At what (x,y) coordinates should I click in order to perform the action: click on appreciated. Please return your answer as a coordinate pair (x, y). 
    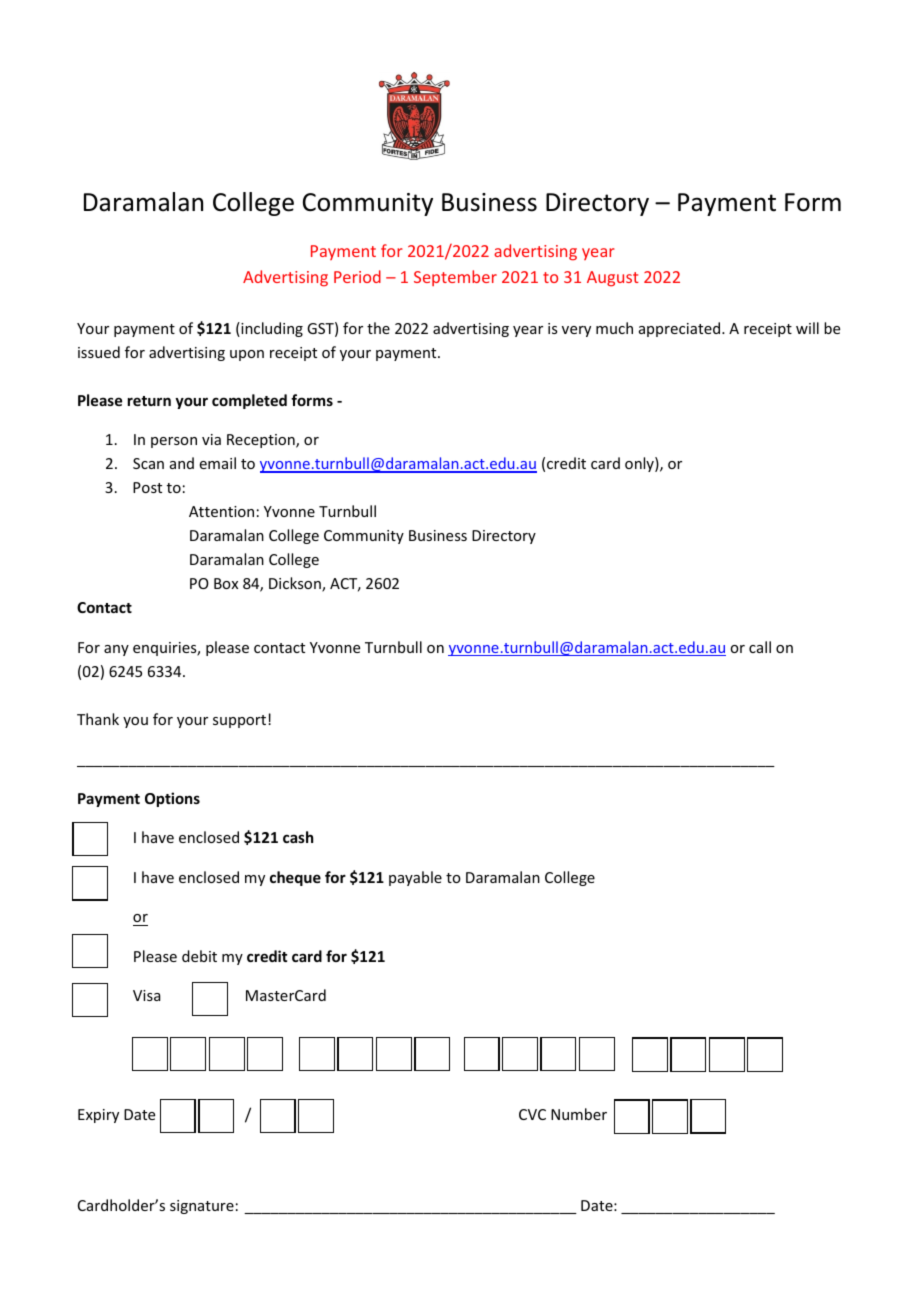
    Looking at the image, I should click on (681, 329).
